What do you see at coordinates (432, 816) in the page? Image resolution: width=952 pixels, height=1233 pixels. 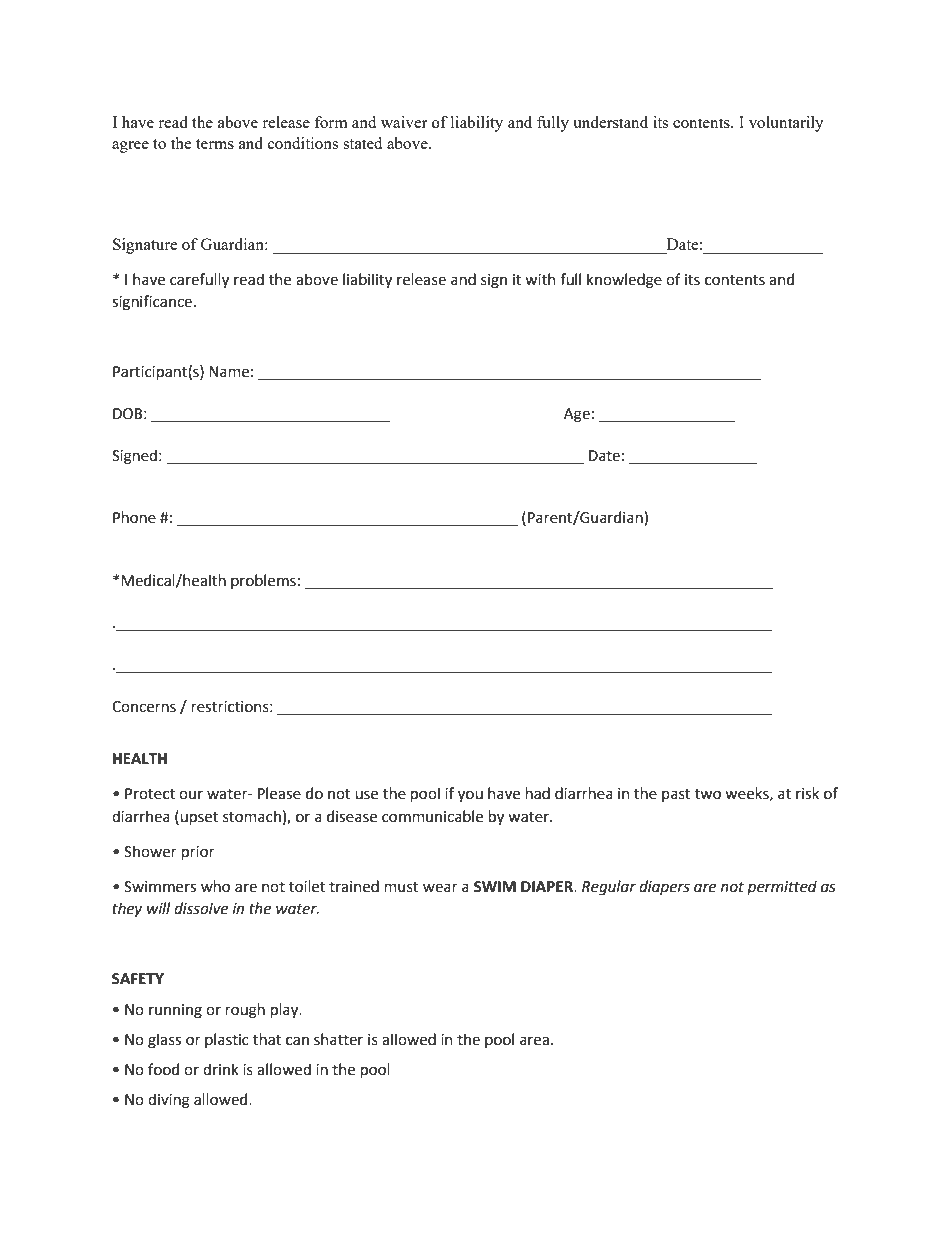 I see `communicable` at bounding box center [432, 816].
